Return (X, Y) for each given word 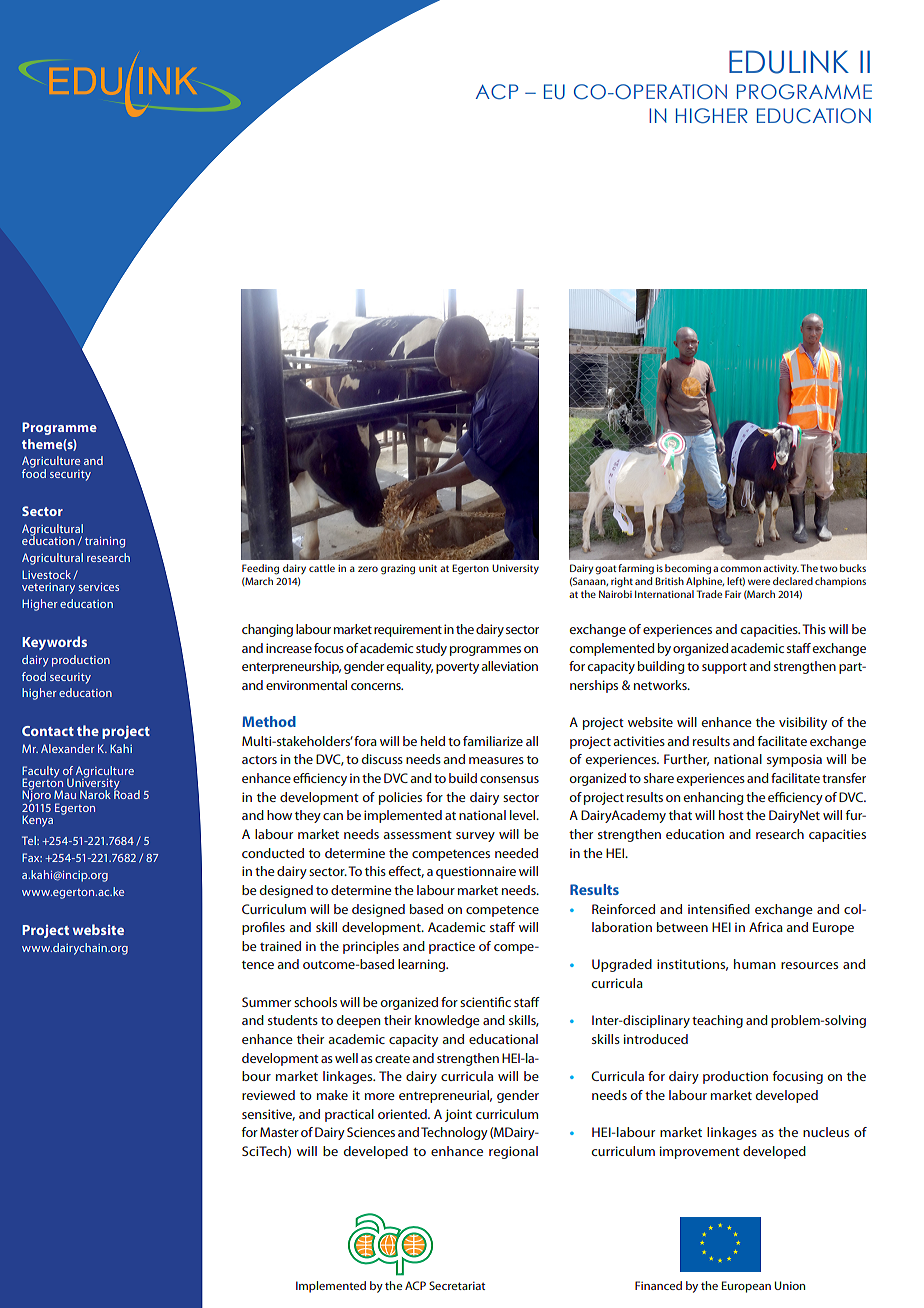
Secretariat (457, 1285)
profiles (263, 928)
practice (452, 947)
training (105, 542)
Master (279, 1132)
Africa (766, 927)
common (740, 569)
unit (428, 568)
